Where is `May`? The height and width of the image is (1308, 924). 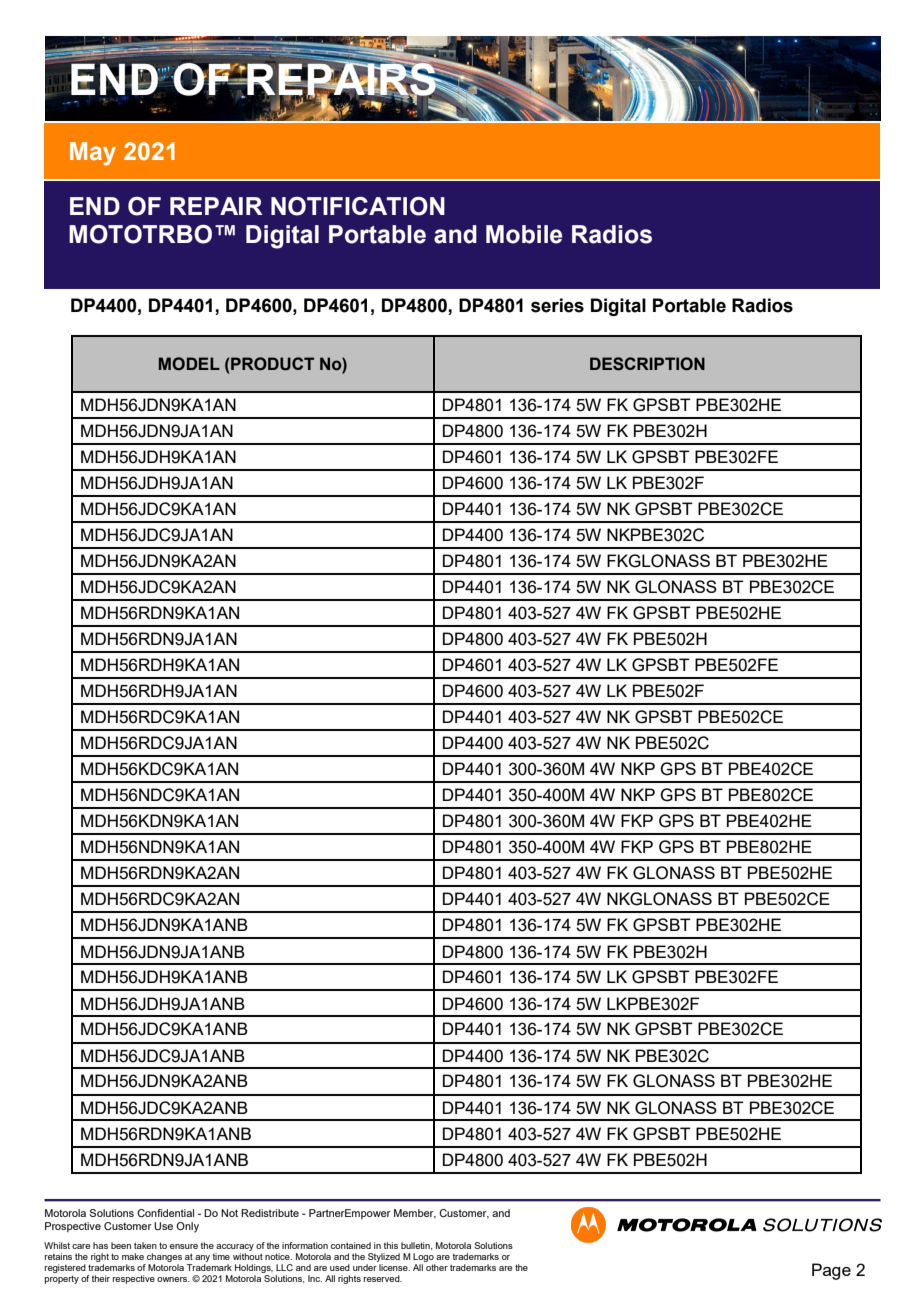
May is located at coordinates (93, 154).
